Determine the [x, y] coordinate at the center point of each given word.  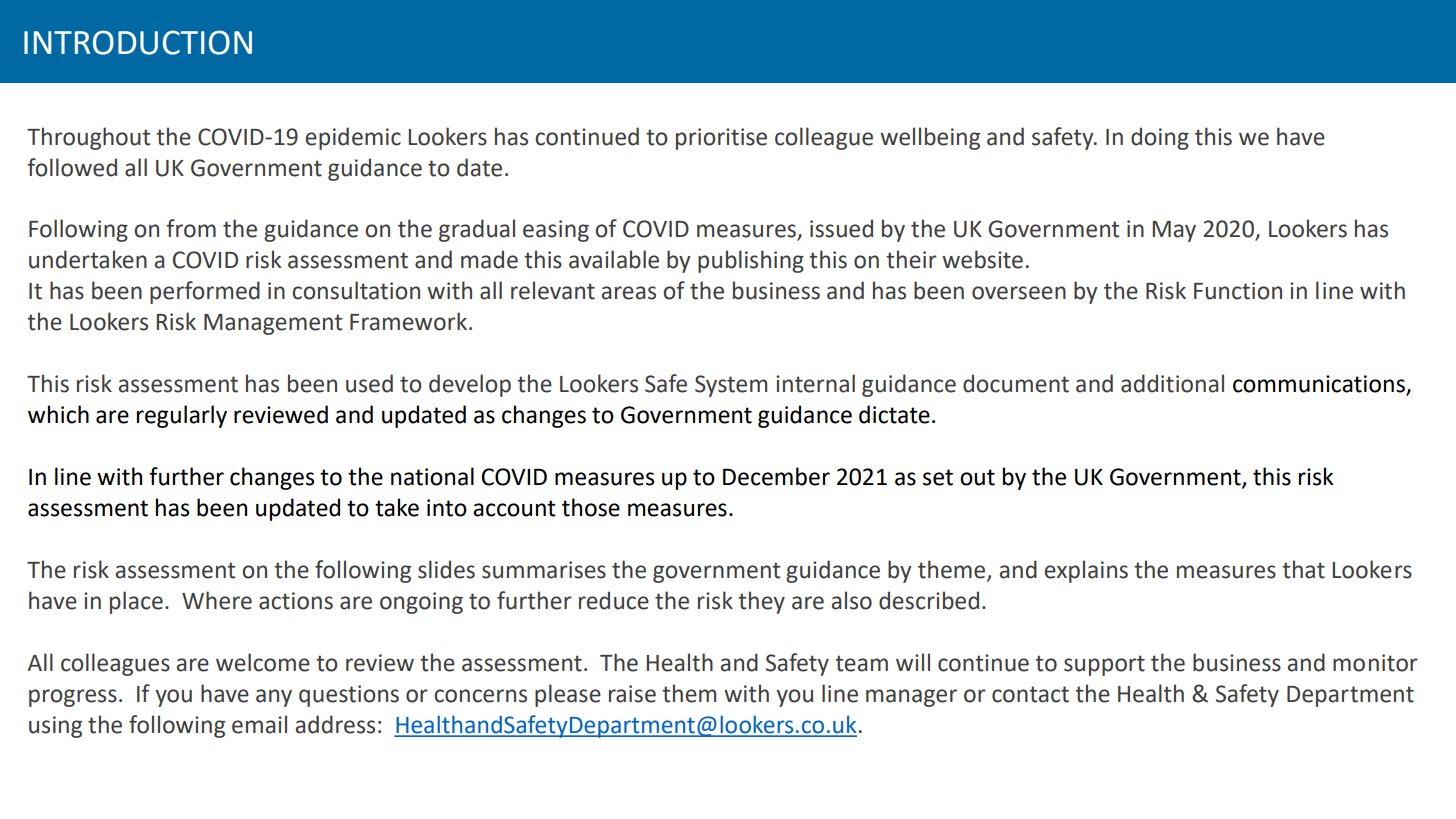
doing [1160, 138]
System [731, 386]
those [591, 507]
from [191, 228]
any [274, 698]
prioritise [721, 139]
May [1174, 231]
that [1303, 569]
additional [1172, 383]
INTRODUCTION [138, 42]
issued [841, 228]
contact [1030, 694]
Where [217, 600]
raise [632, 694]
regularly [182, 416]
